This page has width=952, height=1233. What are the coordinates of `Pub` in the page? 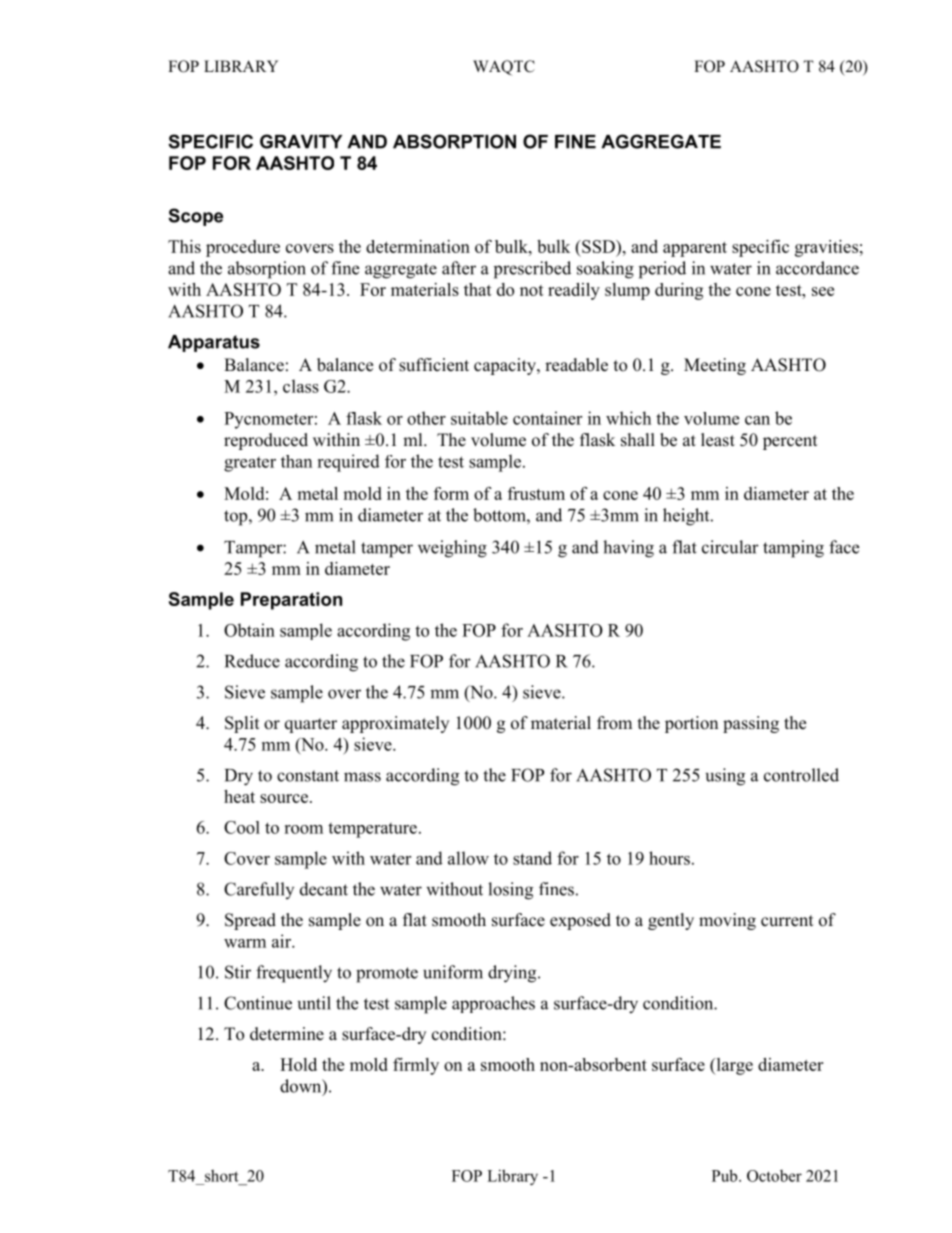 It's located at (726, 1175).
